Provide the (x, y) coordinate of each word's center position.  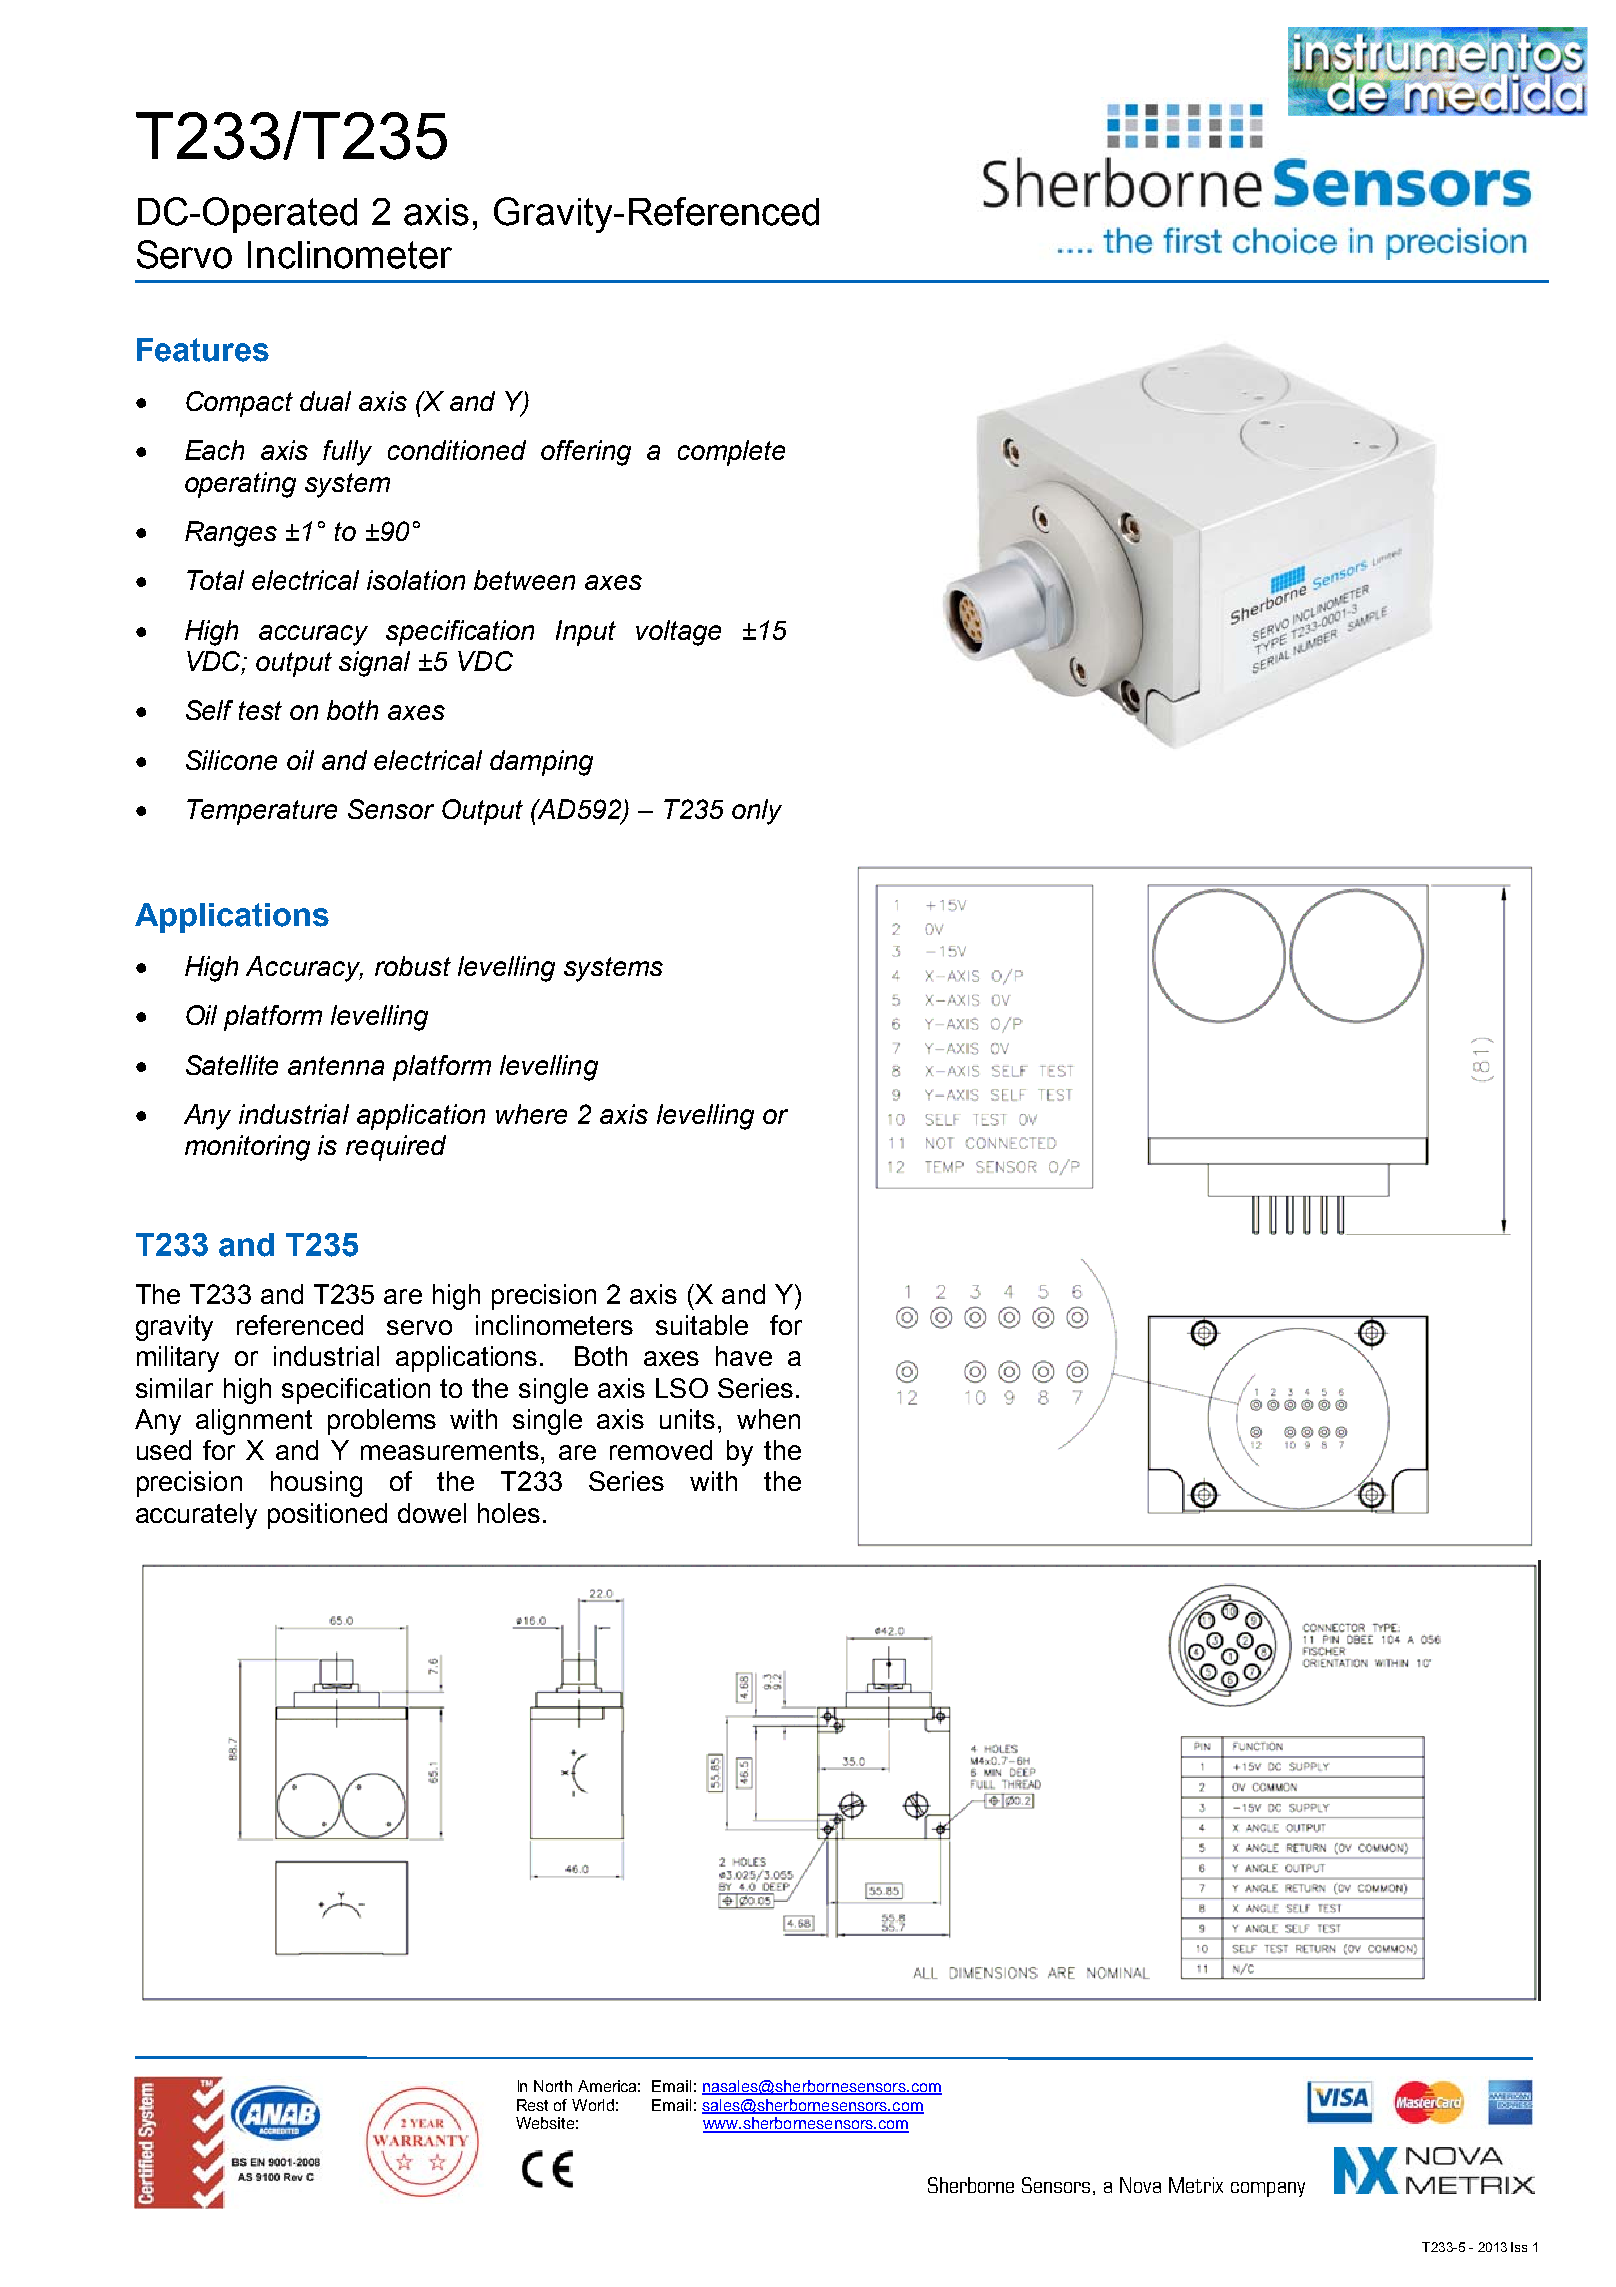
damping (541, 763)
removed (661, 1450)
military (178, 1359)
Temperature (262, 812)
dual (325, 401)
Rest (532, 2105)
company (1268, 2189)
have (744, 1356)
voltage (678, 633)
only (757, 812)
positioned (327, 1516)
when (768, 1419)
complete (731, 453)
